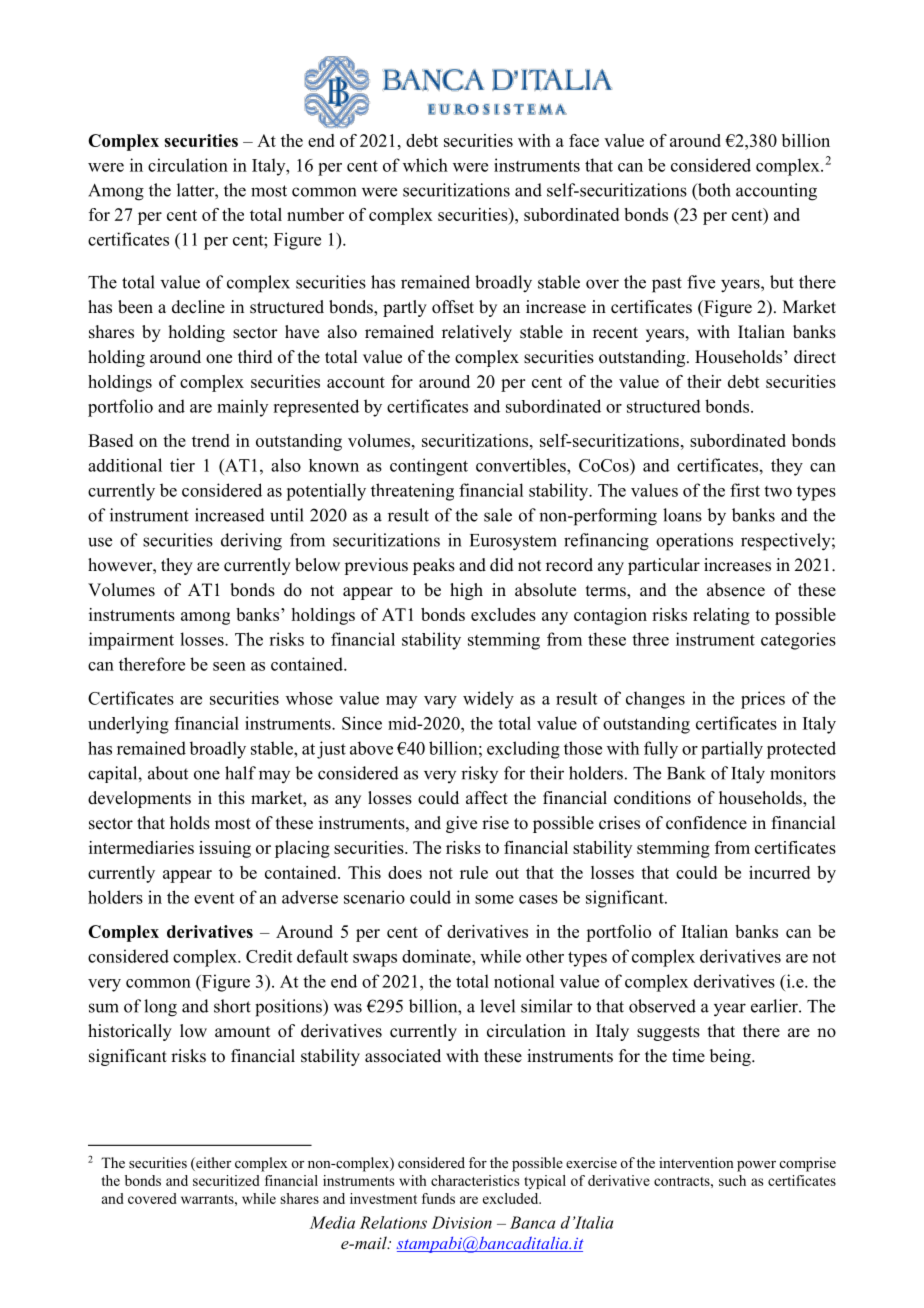 This screenshot has width=924, height=1308. Describe the element at coordinates (440, 702) in the screenshot. I see `vary` at that location.
